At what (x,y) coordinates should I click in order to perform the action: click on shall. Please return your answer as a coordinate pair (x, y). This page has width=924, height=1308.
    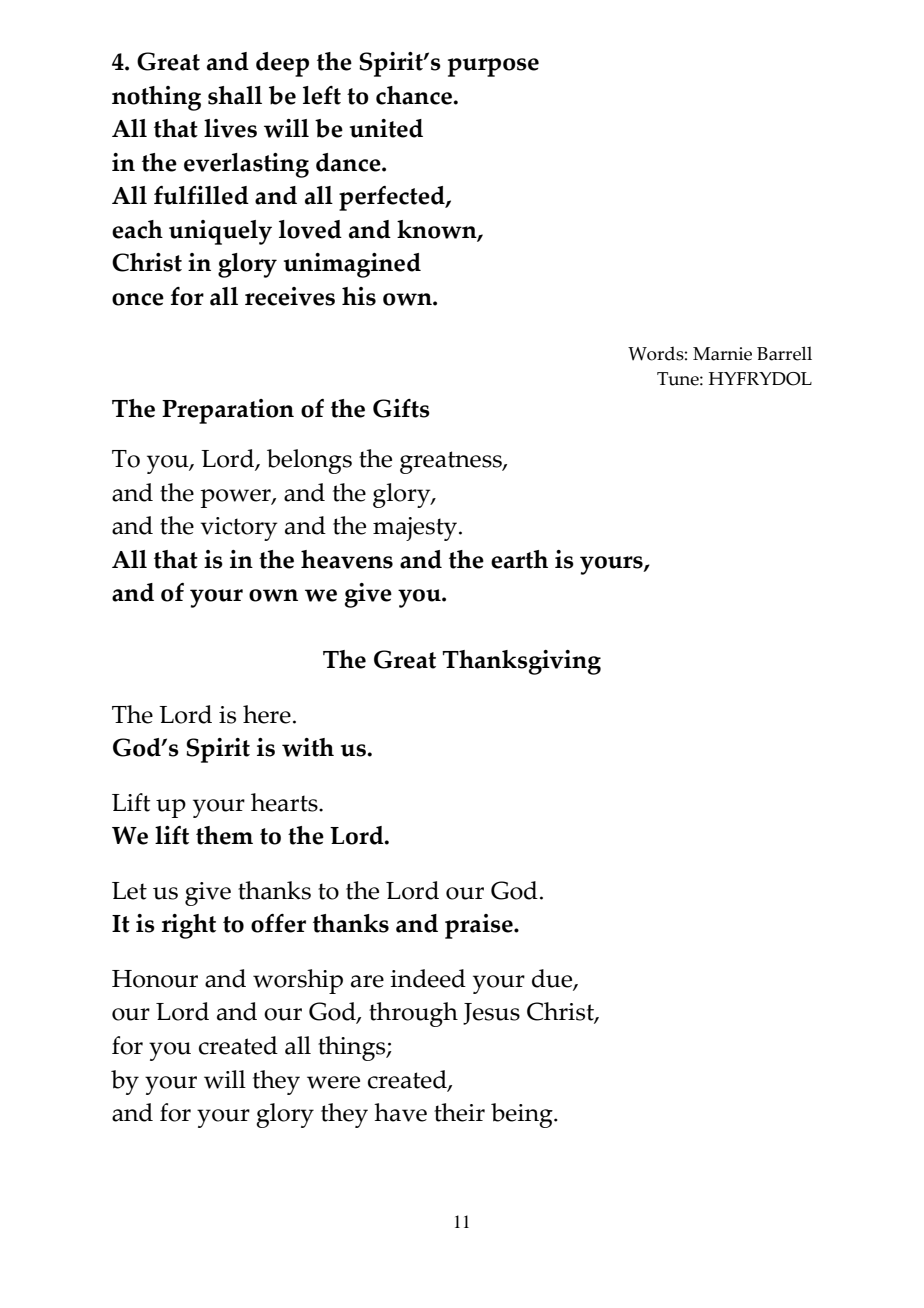
    Looking at the image, I should click on (235, 95).
